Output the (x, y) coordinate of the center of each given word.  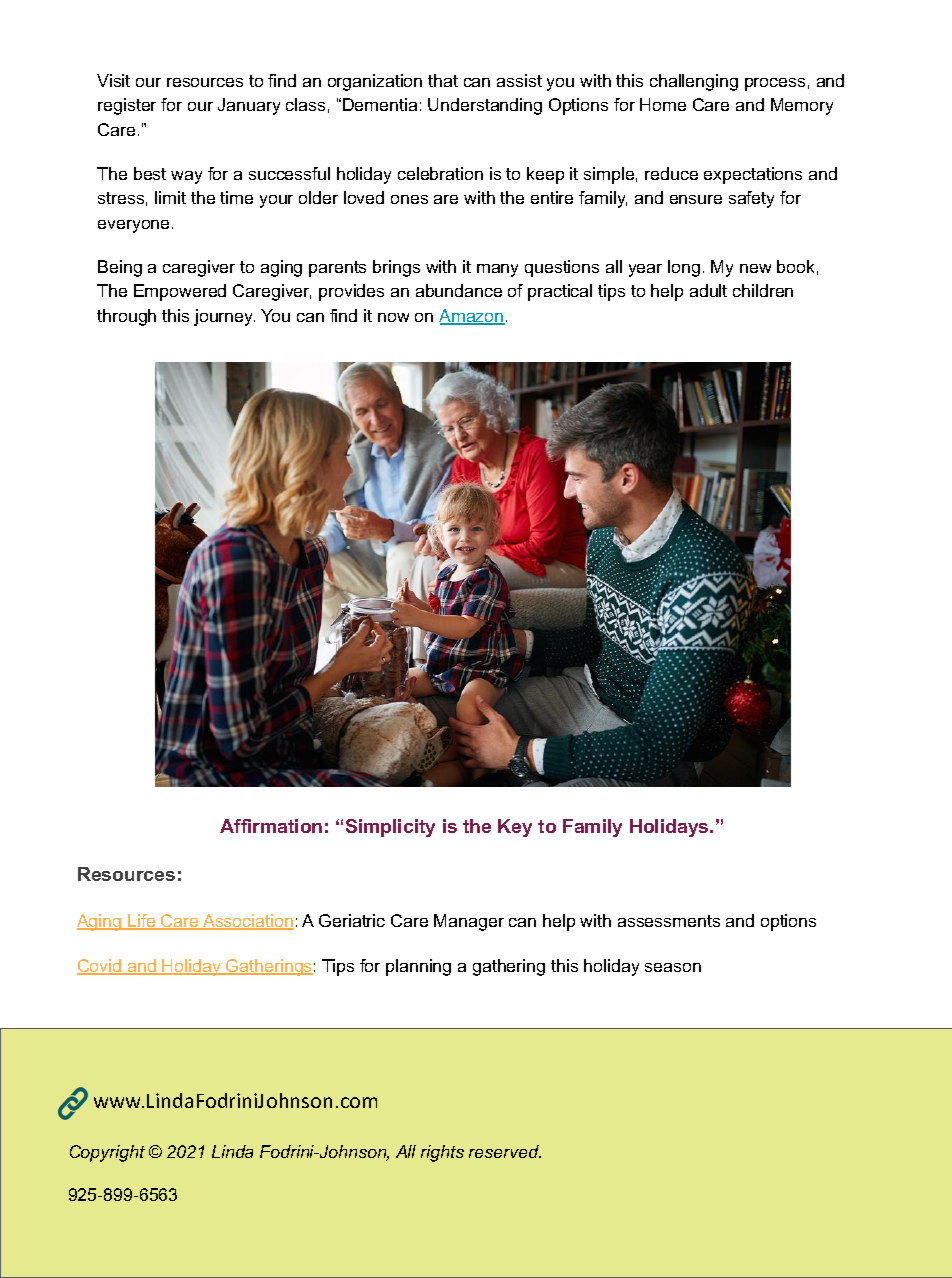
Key (515, 828)
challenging (694, 82)
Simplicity (390, 828)
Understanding (485, 106)
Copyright (107, 1153)
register (127, 106)
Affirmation (271, 826)
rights (442, 1153)
